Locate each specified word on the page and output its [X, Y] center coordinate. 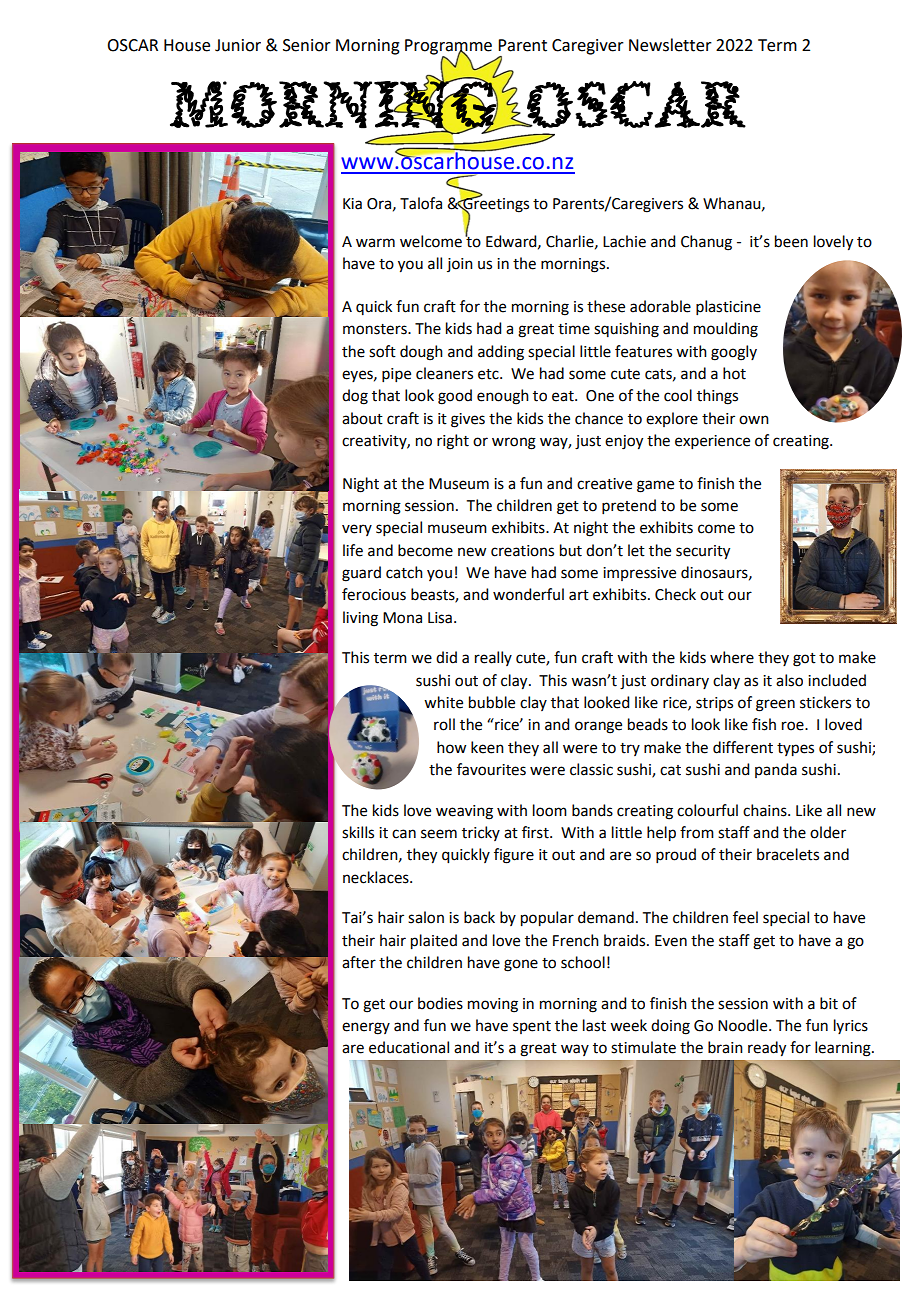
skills [358, 832]
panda [776, 770]
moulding [726, 330]
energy [366, 1028]
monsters [376, 329]
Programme [448, 48]
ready [767, 1049]
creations [522, 551]
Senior [307, 45]
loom [550, 810]
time [574, 329]
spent [532, 1027]
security [703, 552]
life [353, 550]
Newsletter [670, 45]
